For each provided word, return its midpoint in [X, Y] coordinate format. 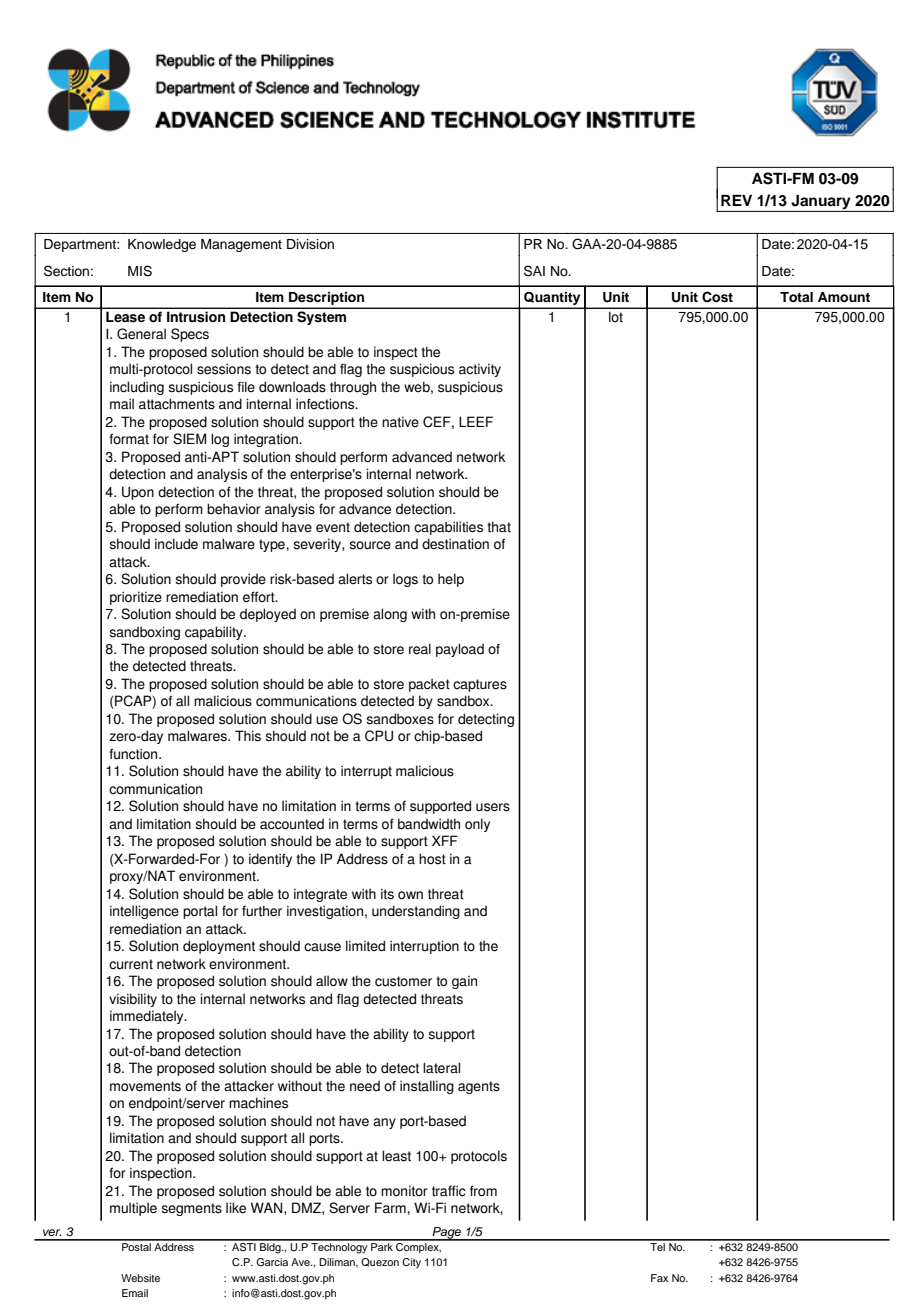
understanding [416, 912]
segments [191, 1209]
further [262, 911]
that [499, 527]
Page [447, 1234]
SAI [534, 271]
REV [736, 200]
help [451, 580]
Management [241, 245]
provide [243, 580]
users [493, 807]
